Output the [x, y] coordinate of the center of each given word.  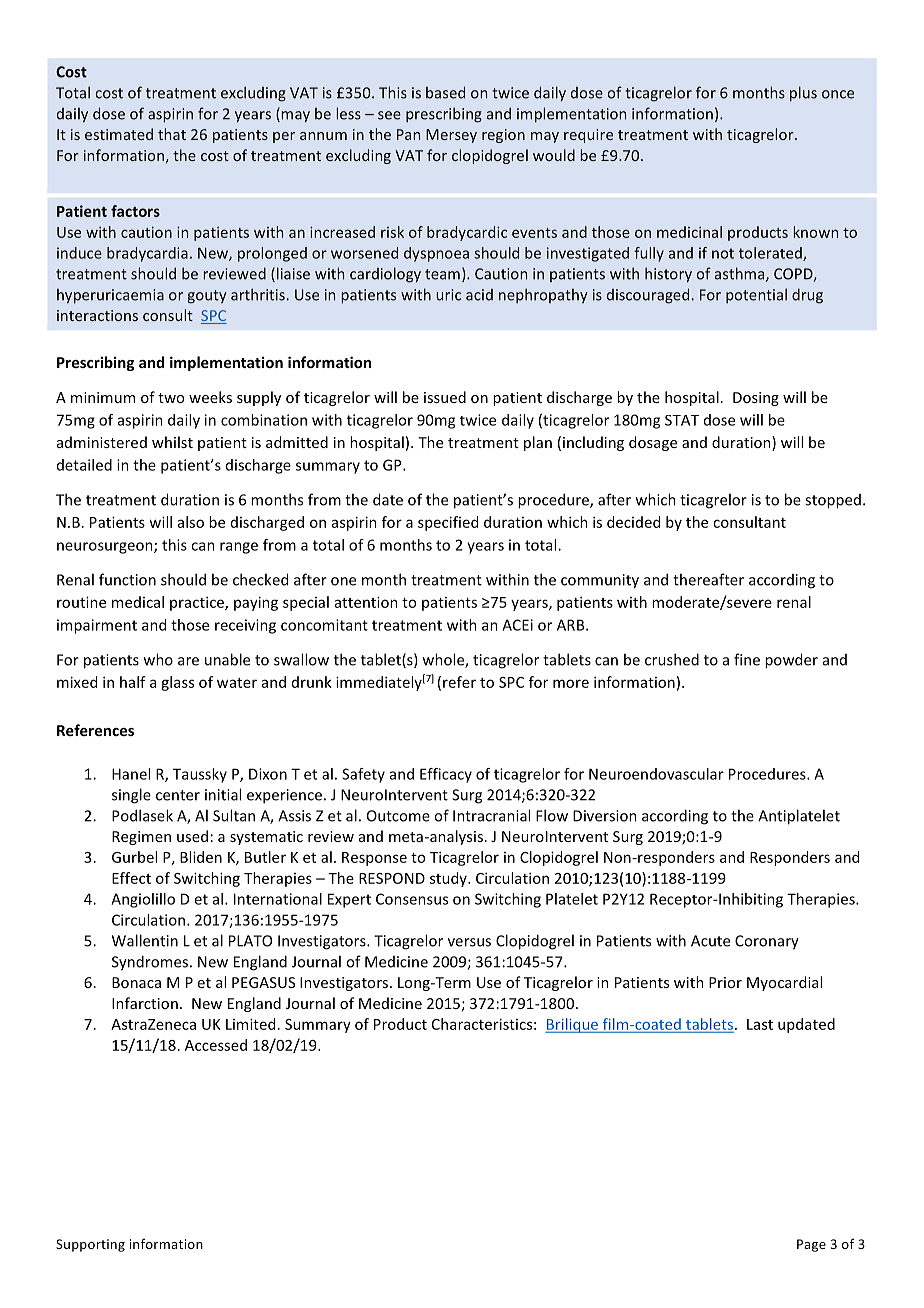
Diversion [605, 816]
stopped [833, 501]
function [127, 579]
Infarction [145, 1003]
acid [479, 295]
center [178, 795]
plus [803, 94]
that [172, 134]
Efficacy [446, 775]
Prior [725, 982]
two [171, 398]
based [445, 92]
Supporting [90, 1245]
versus [469, 942]
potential [756, 295]
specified [448, 523]
